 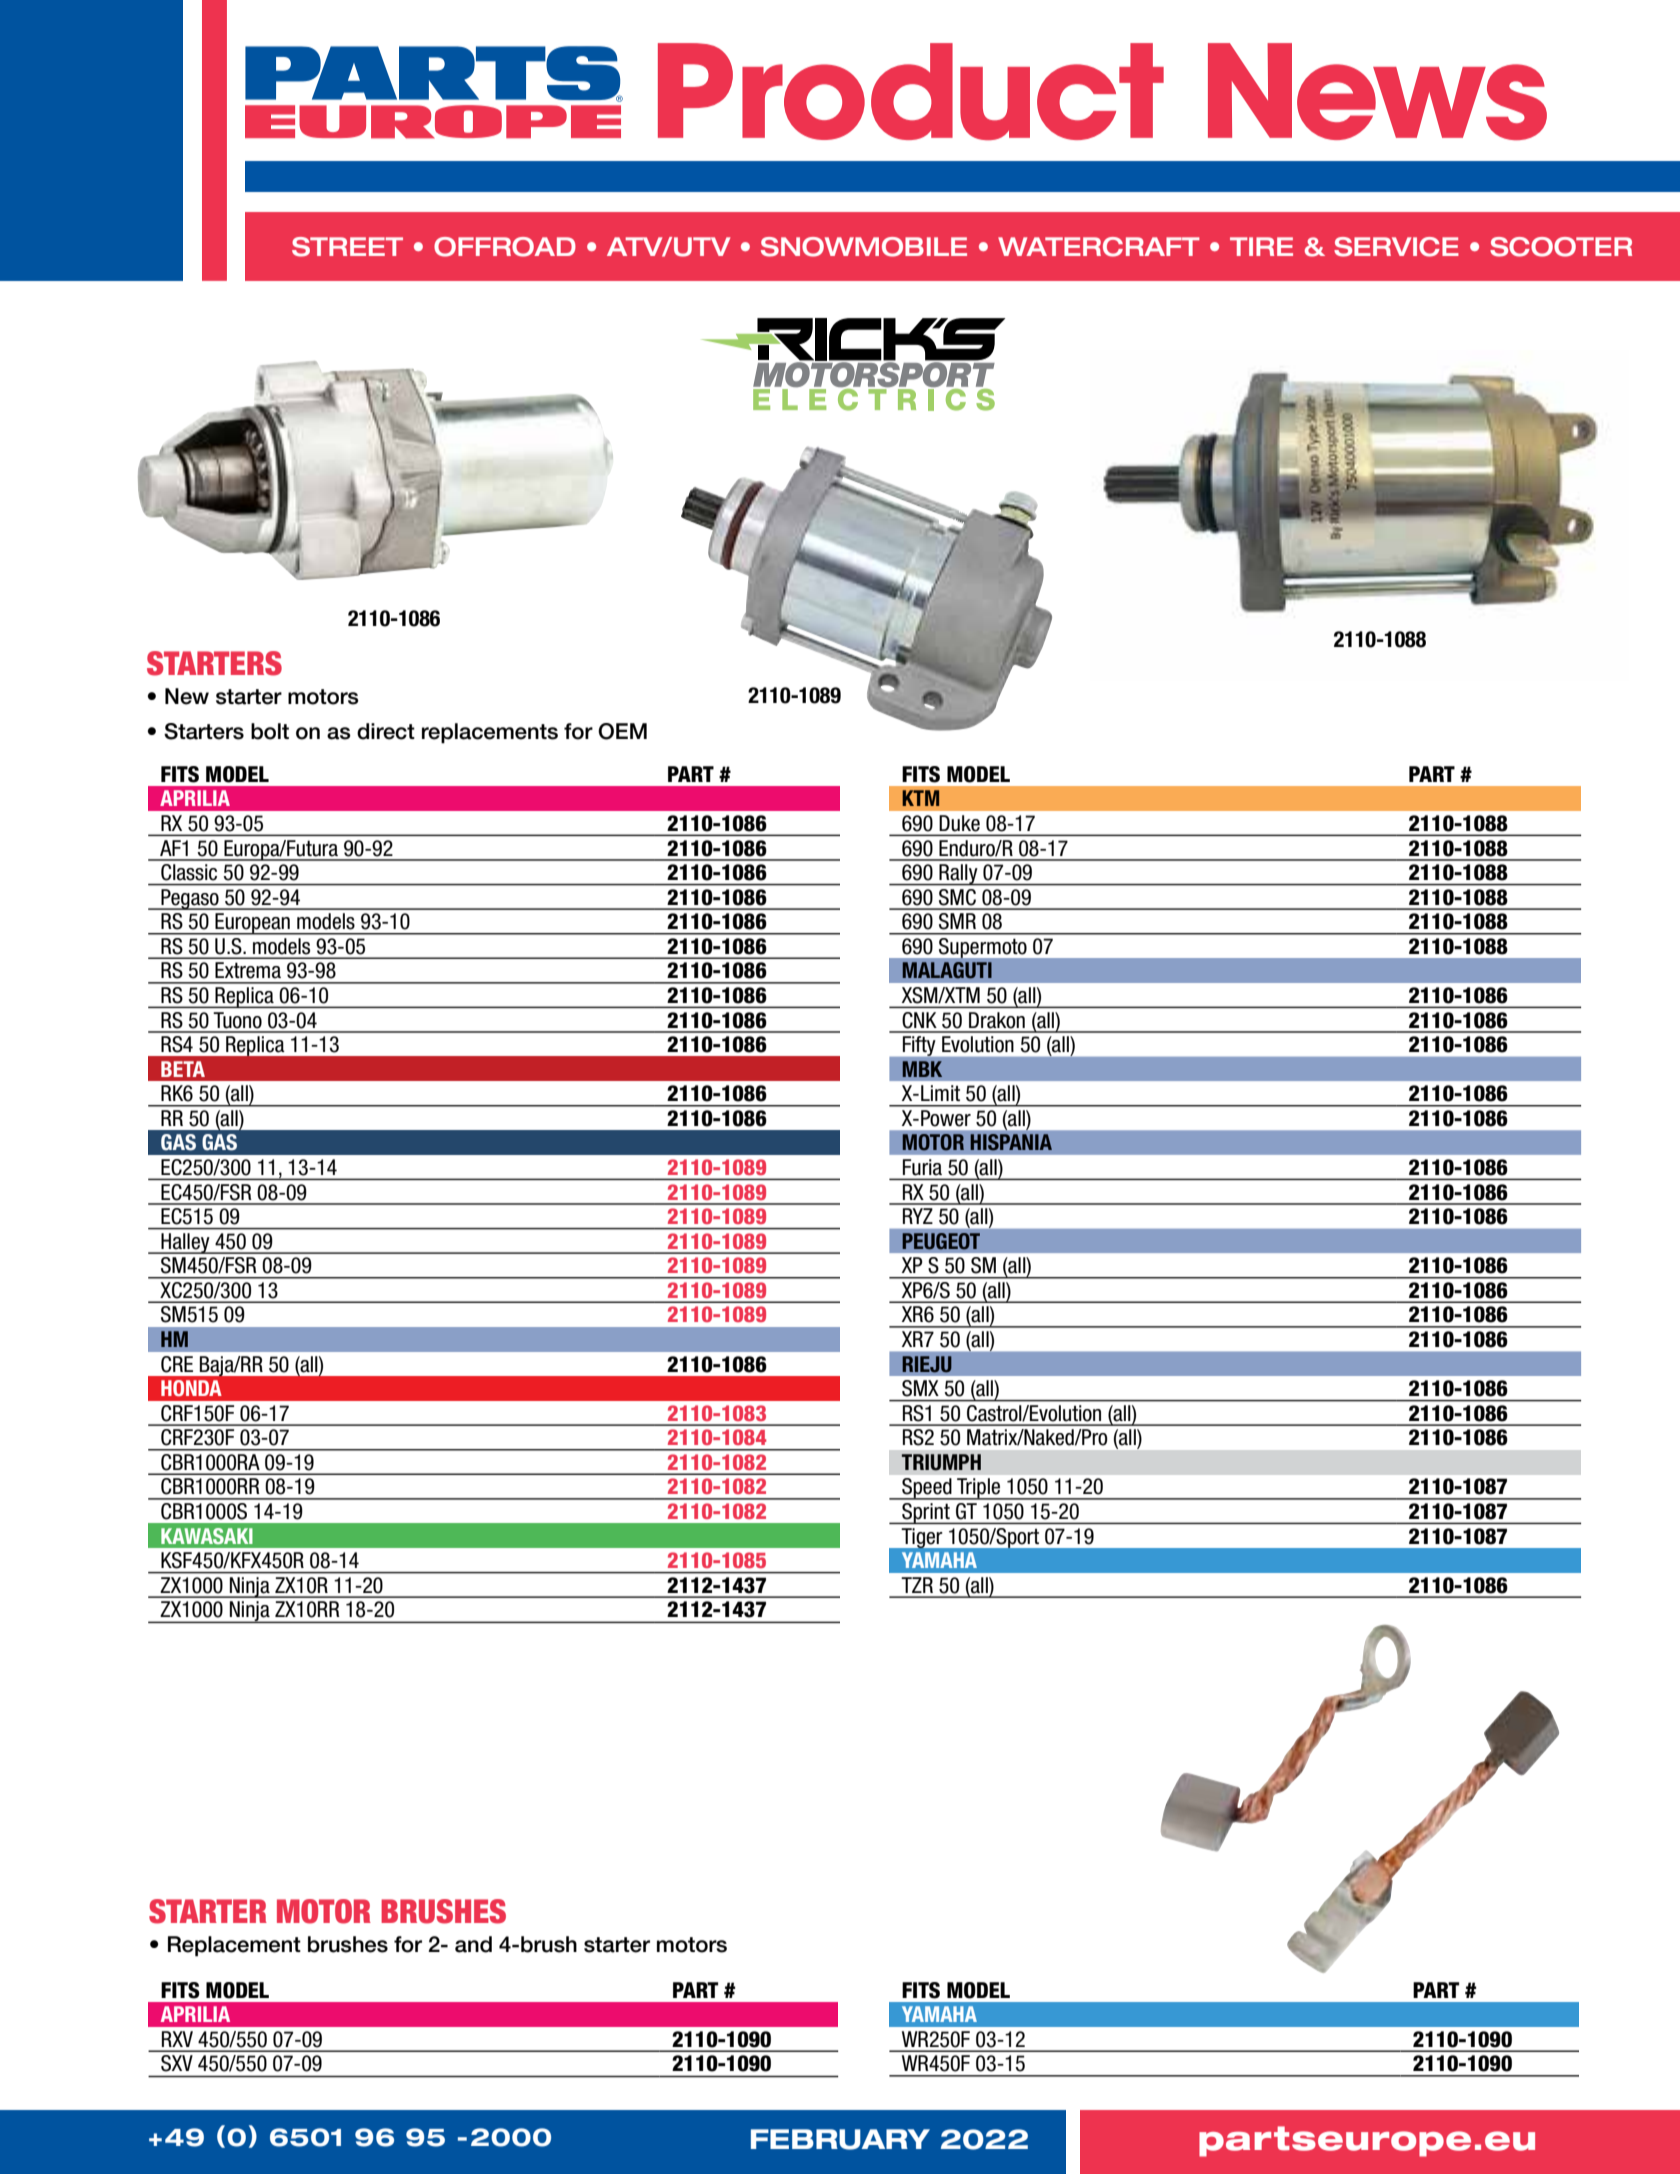 I want to click on OEM, so click(x=622, y=731).
